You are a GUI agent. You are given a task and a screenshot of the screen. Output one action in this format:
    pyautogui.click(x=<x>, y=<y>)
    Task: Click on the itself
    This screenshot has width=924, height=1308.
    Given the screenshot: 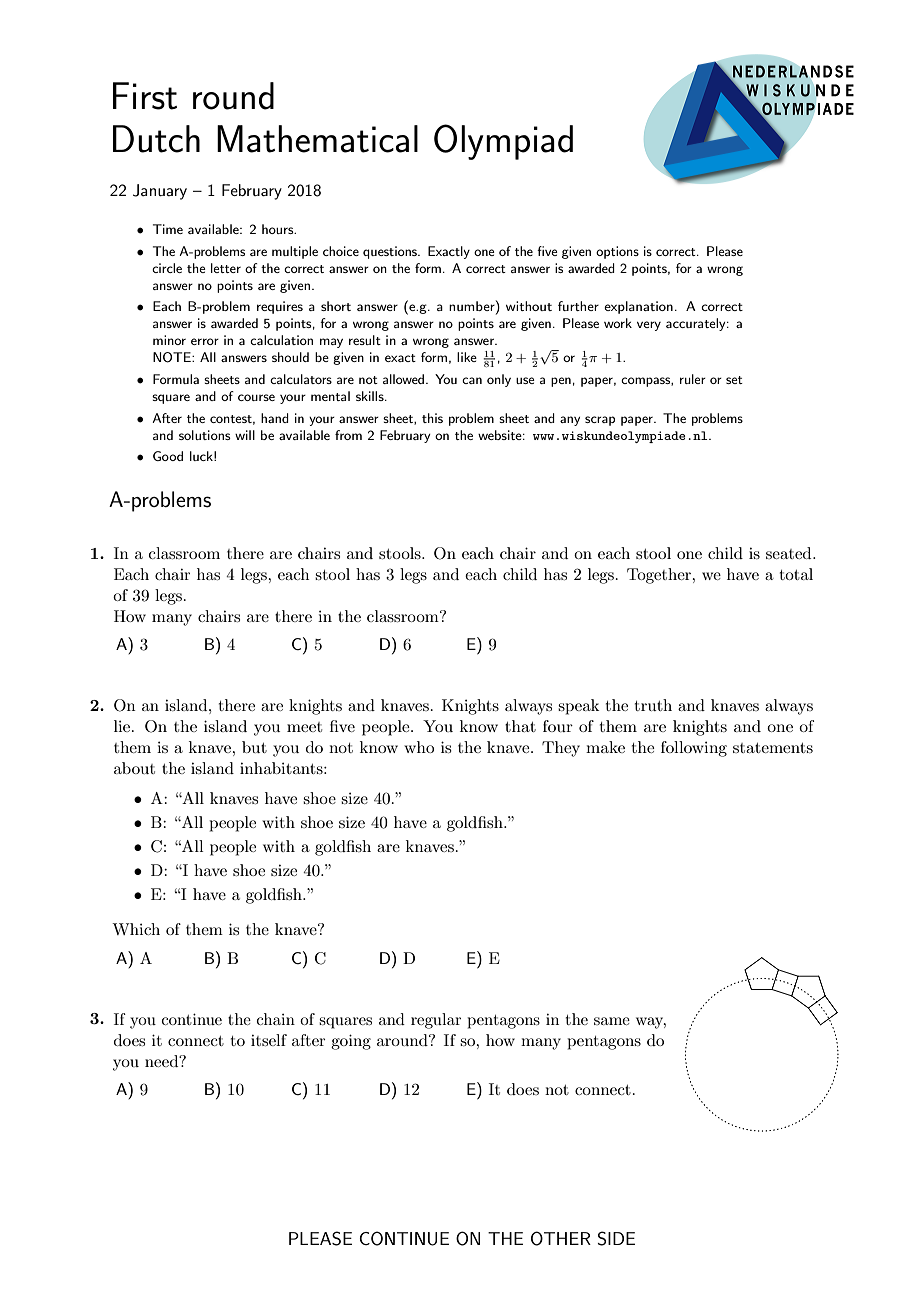 What is the action you would take?
    pyautogui.click(x=269, y=1040)
